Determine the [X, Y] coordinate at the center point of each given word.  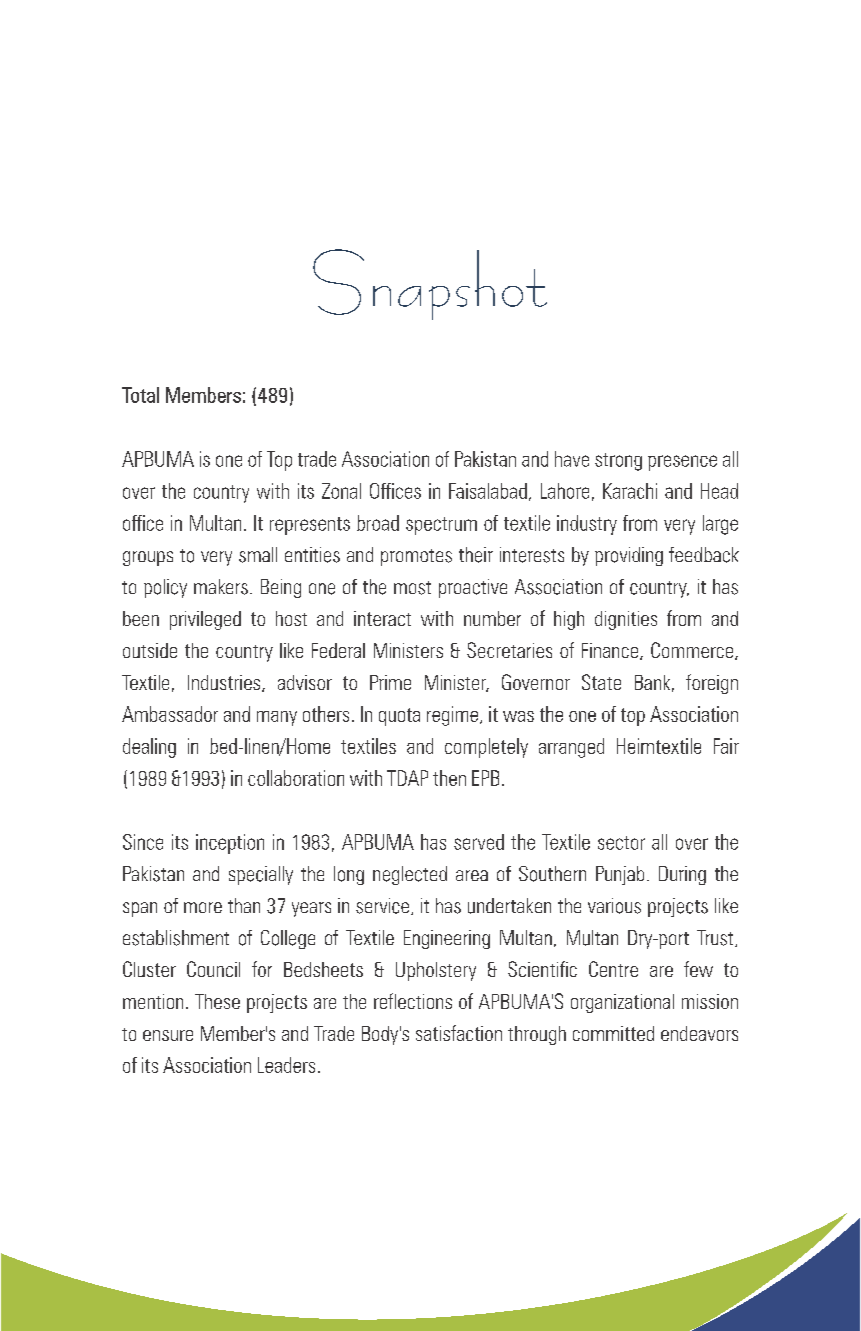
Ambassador [170, 714]
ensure [168, 1035]
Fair [726, 746]
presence [682, 463]
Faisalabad [488, 491]
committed [613, 1033]
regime [452, 716]
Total [140, 395]
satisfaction [459, 1033]
